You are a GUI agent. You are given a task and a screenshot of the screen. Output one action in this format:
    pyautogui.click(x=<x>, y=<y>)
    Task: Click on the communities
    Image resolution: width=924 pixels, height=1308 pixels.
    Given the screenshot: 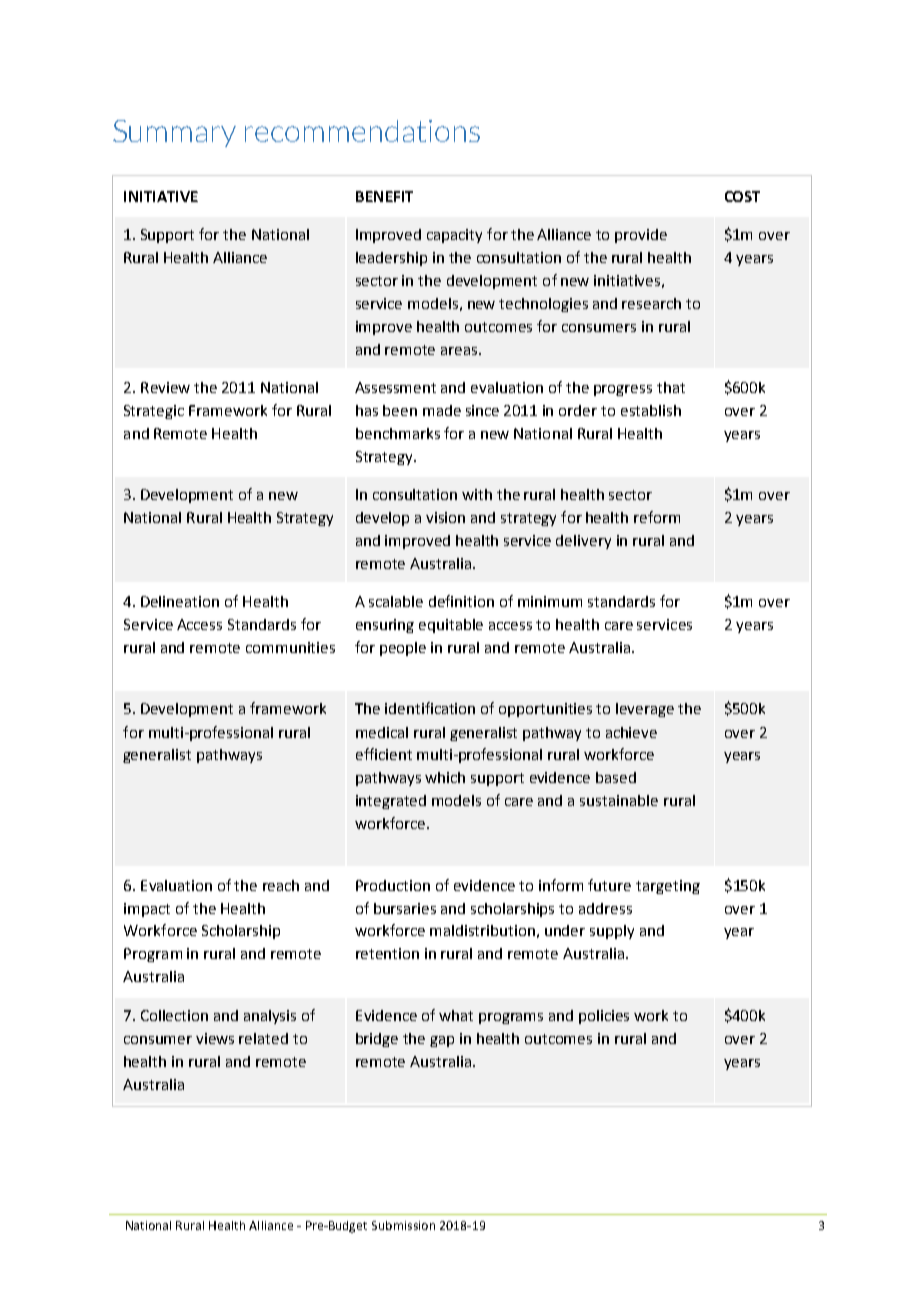 What is the action you would take?
    pyautogui.click(x=290, y=647)
